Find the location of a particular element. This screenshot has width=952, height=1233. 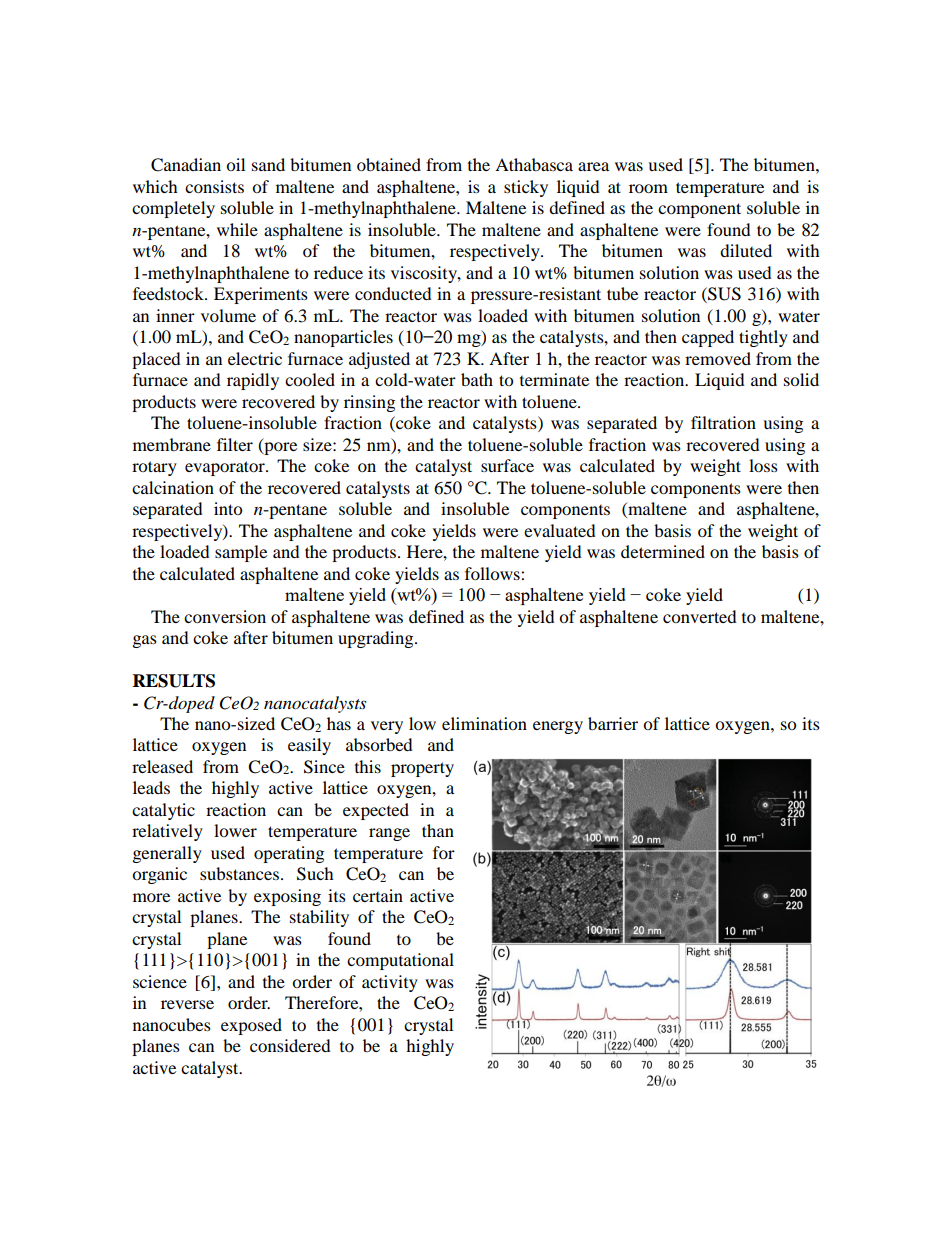

computational is located at coordinates (400, 961).
